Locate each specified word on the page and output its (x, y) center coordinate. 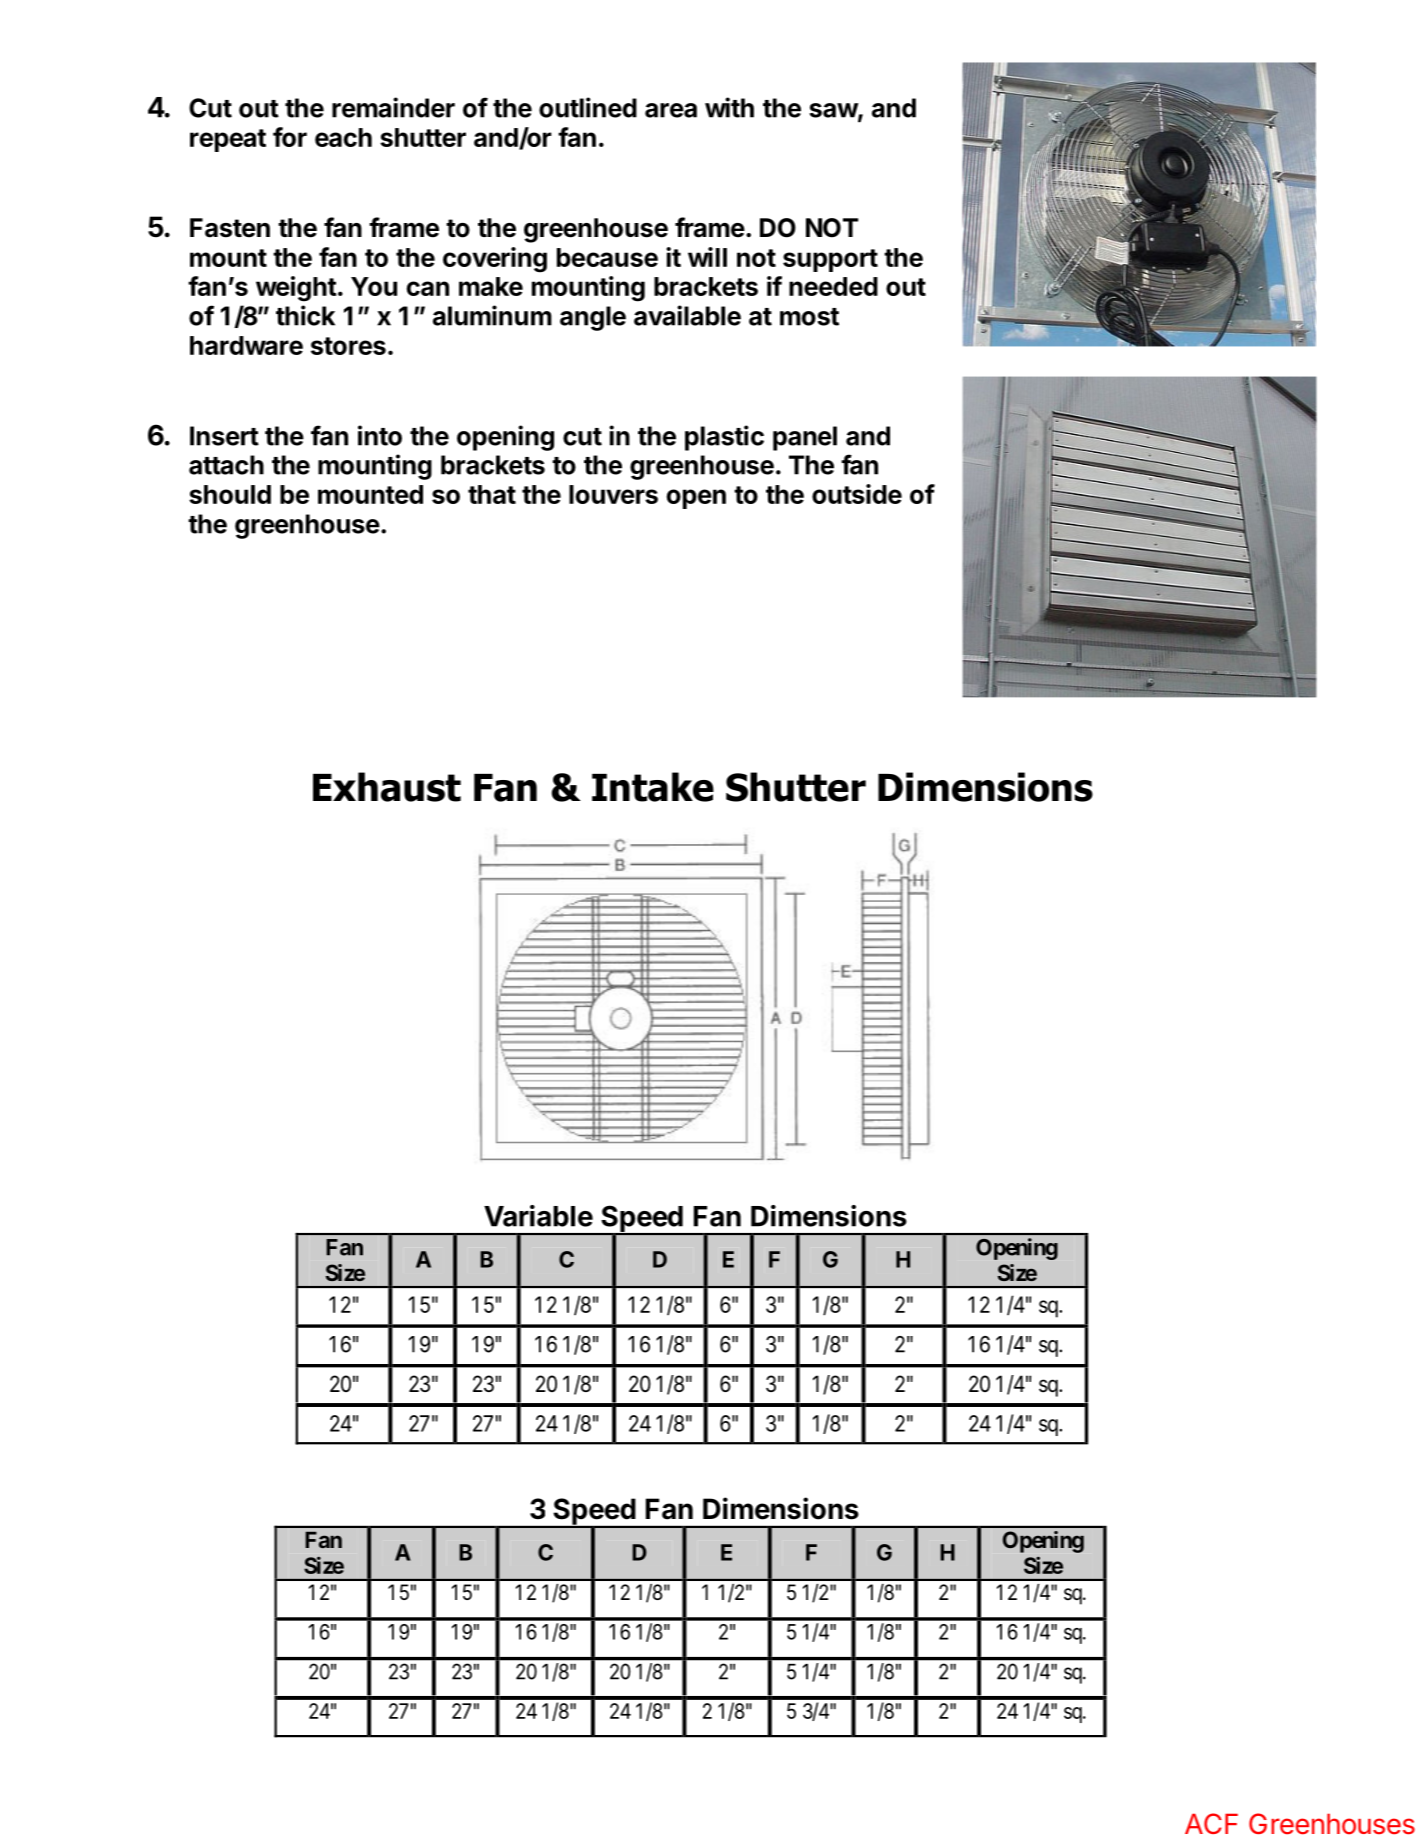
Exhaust (387, 787)
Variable (538, 1216)
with (729, 107)
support (830, 260)
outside (857, 494)
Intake (653, 787)
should (230, 494)
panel (805, 438)
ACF (1211, 1823)
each (343, 137)
